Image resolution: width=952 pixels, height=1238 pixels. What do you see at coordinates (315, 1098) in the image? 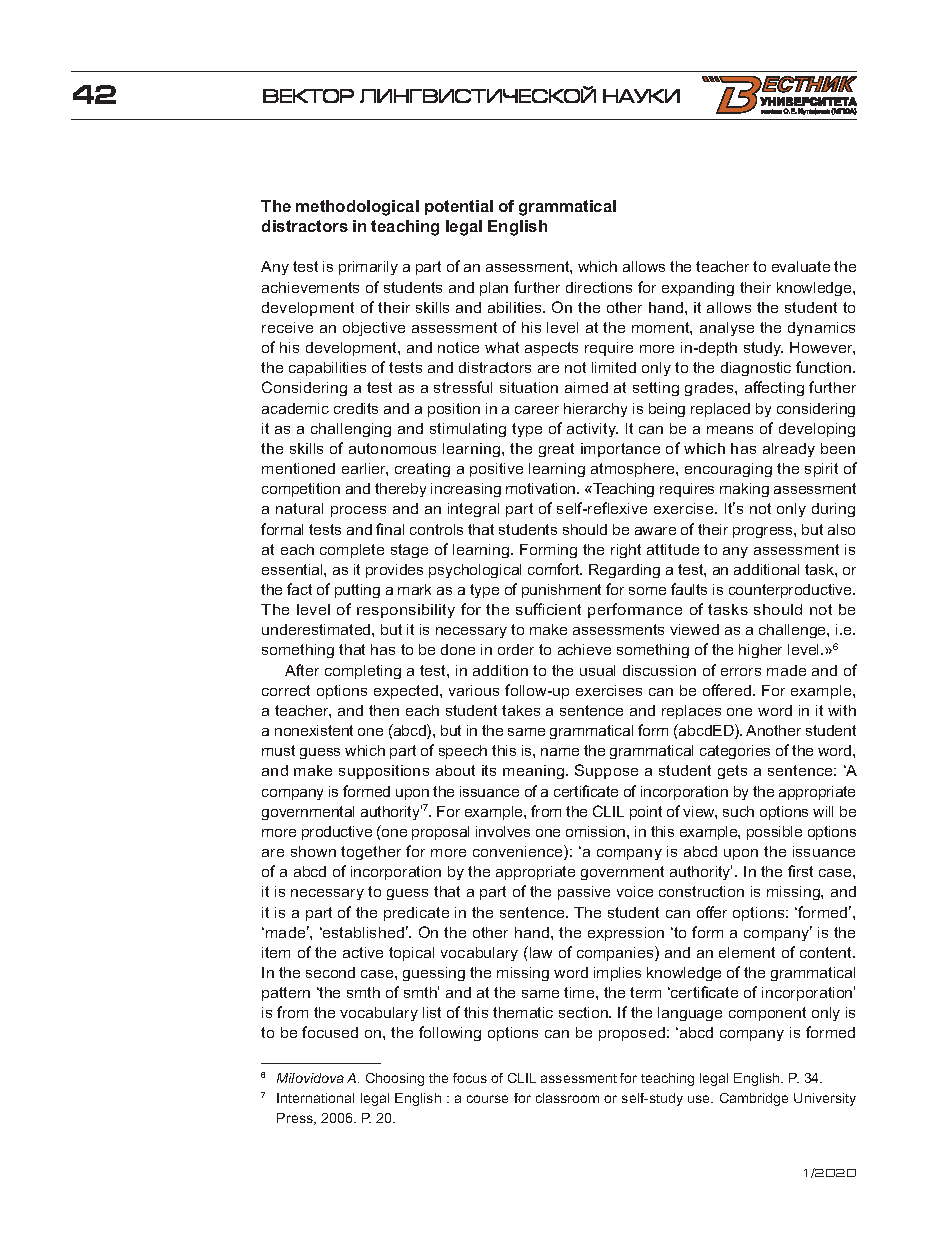
I see `International` at bounding box center [315, 1098].
